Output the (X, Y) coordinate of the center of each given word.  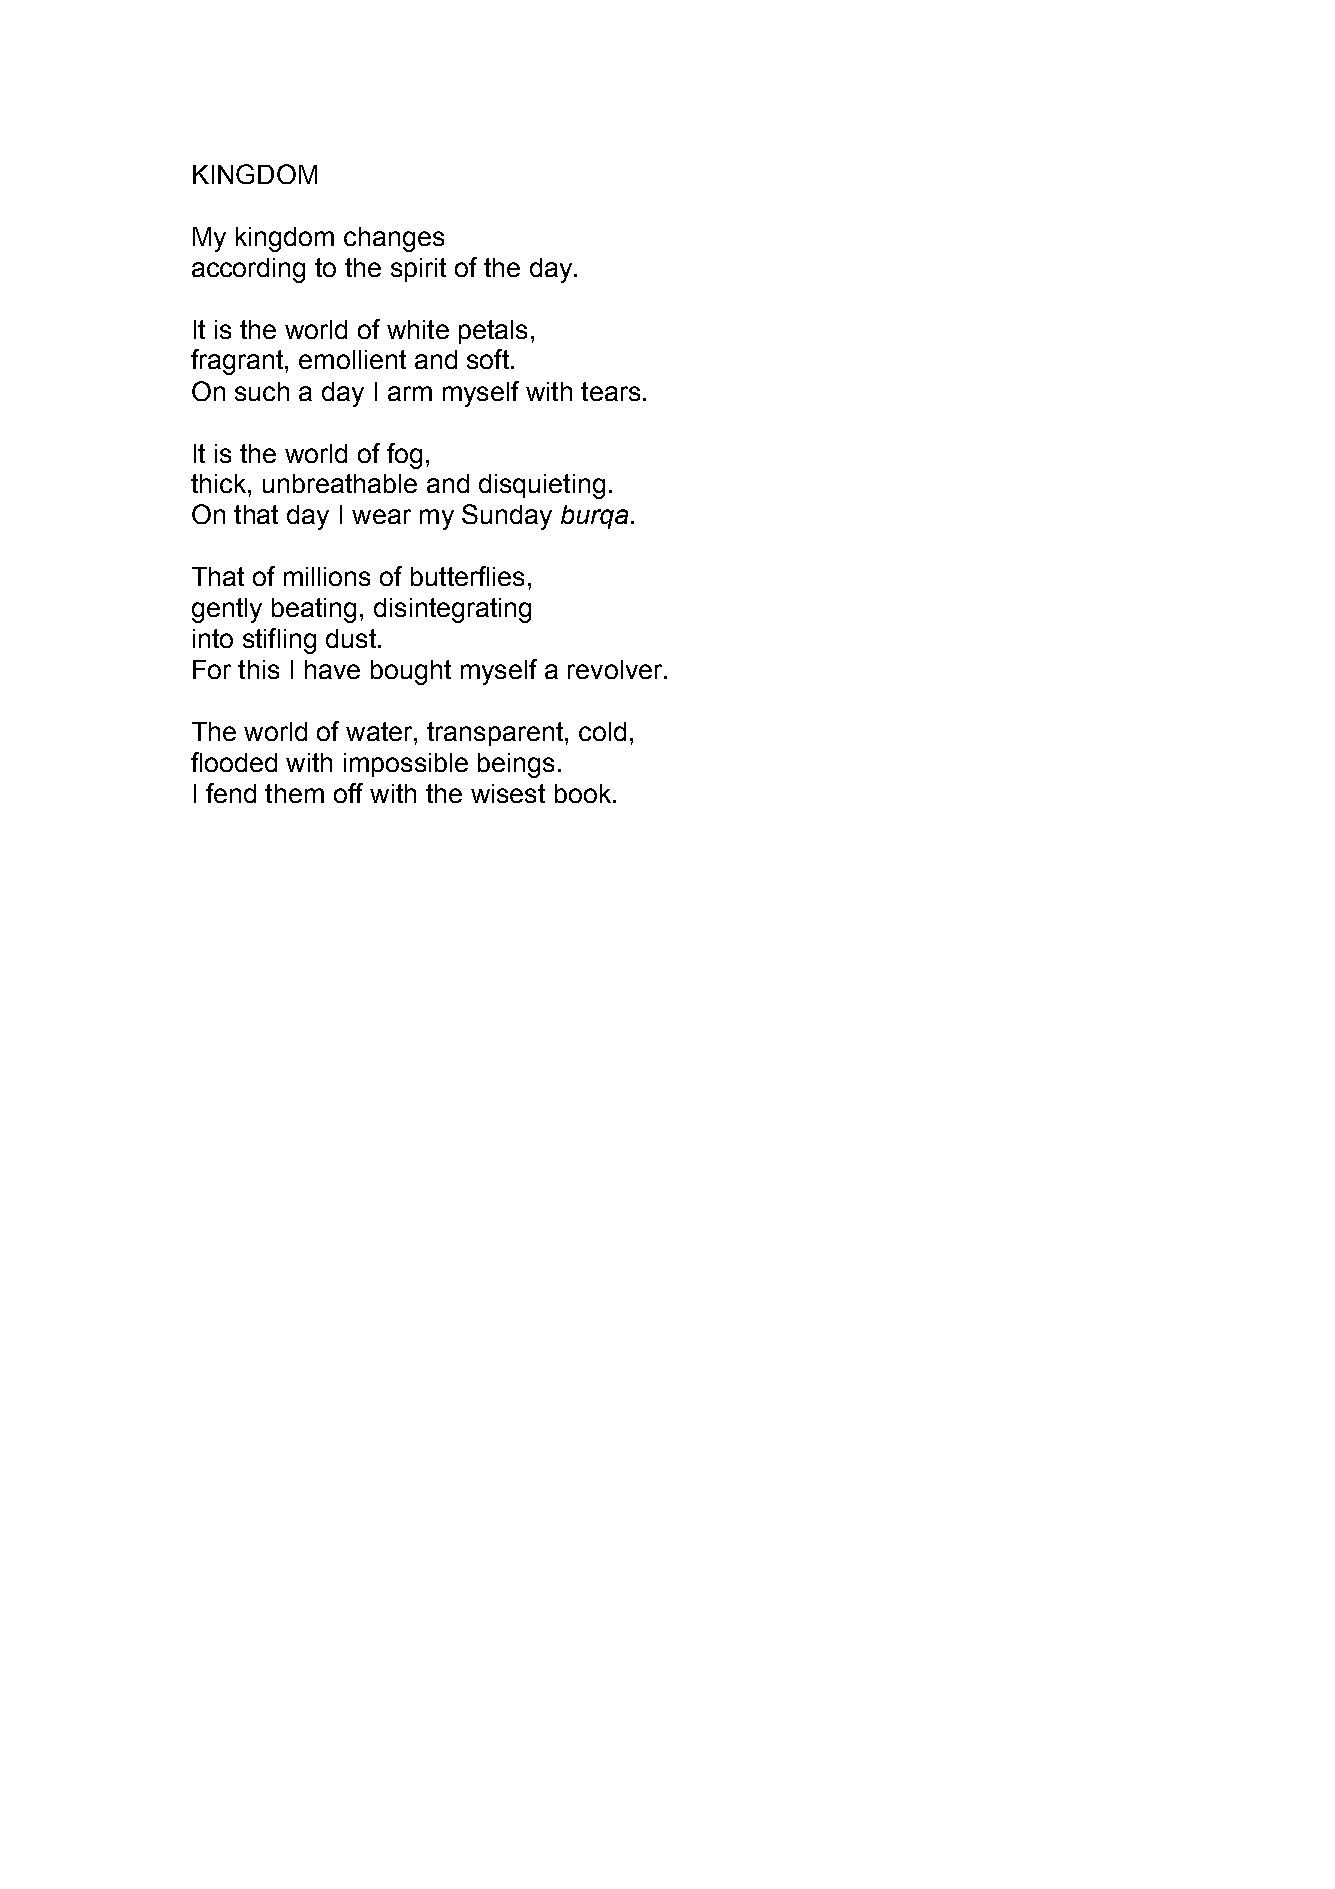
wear (381, 516)
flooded (234, 762)
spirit (418, 270)
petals (493, 332)
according (248, 270)
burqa (594, 517)
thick (218, 483)
